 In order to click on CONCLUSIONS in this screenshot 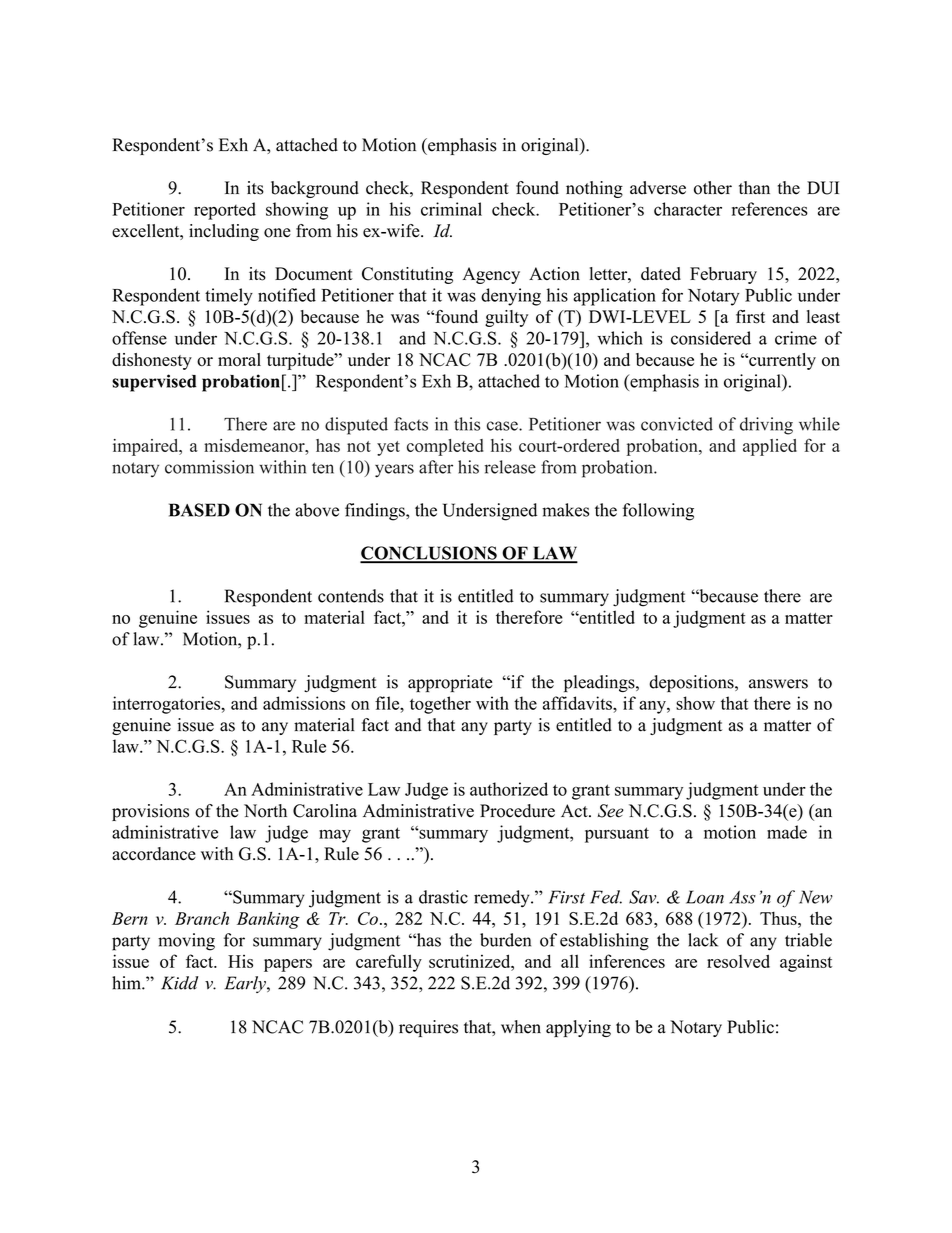, I will do `click(429, 554)`.
